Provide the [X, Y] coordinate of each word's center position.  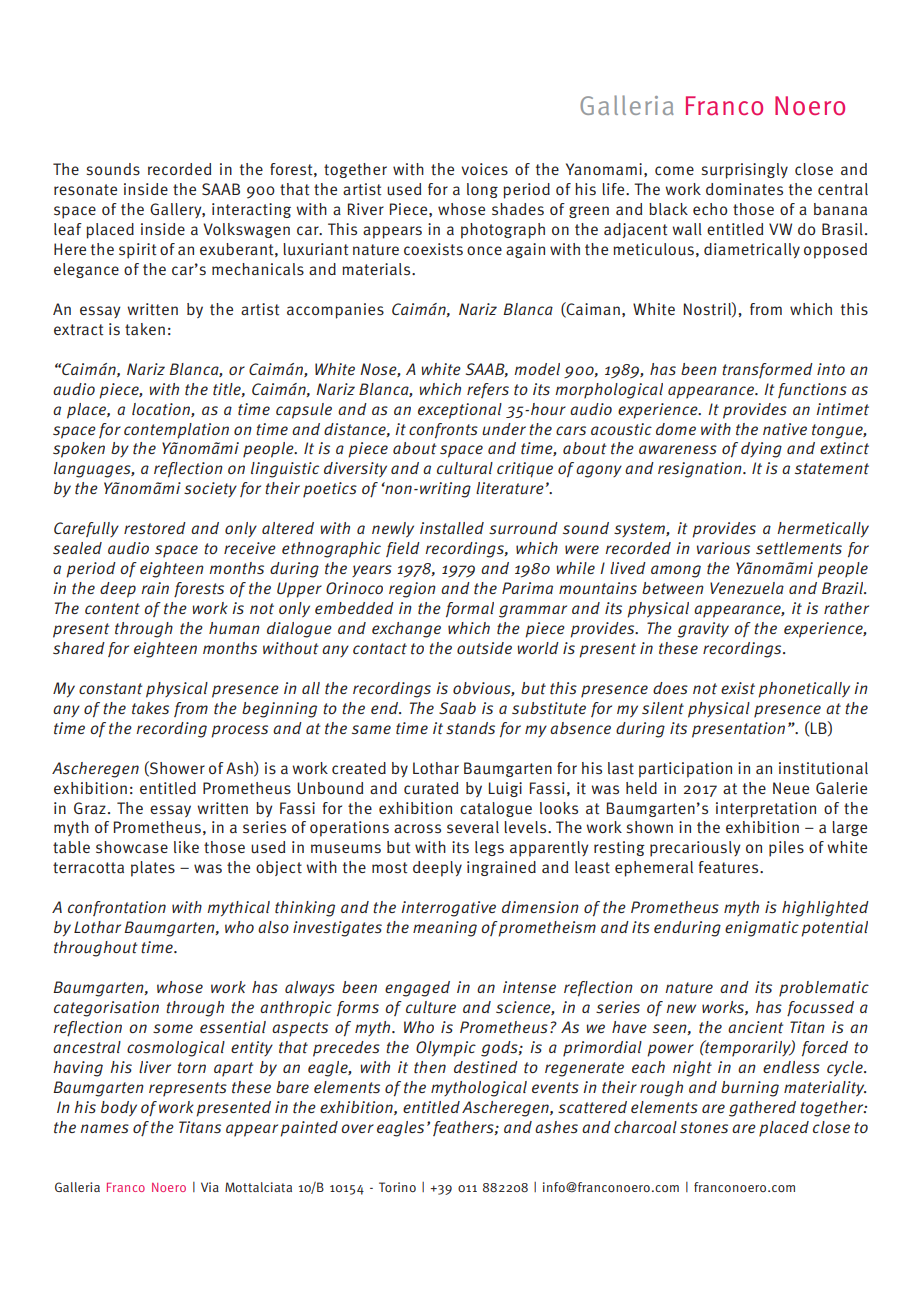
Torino [397, 1187]
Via [210, 1187]
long [482, 190]
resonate [85, 190]
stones [704, 1128]
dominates [744, 189]
